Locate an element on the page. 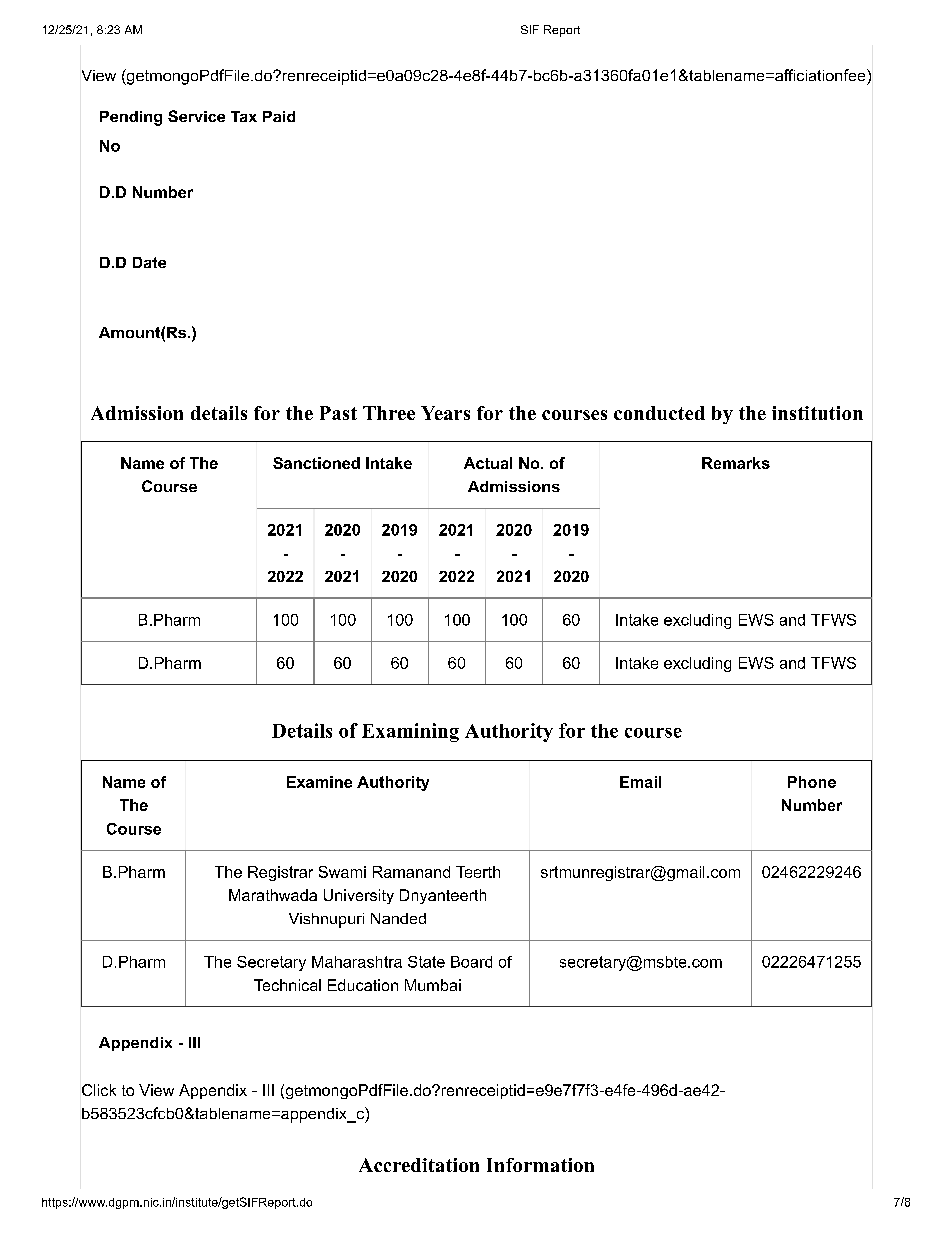 This page has height=1233, width=952. conducted is located at coordinates (659, 413).
